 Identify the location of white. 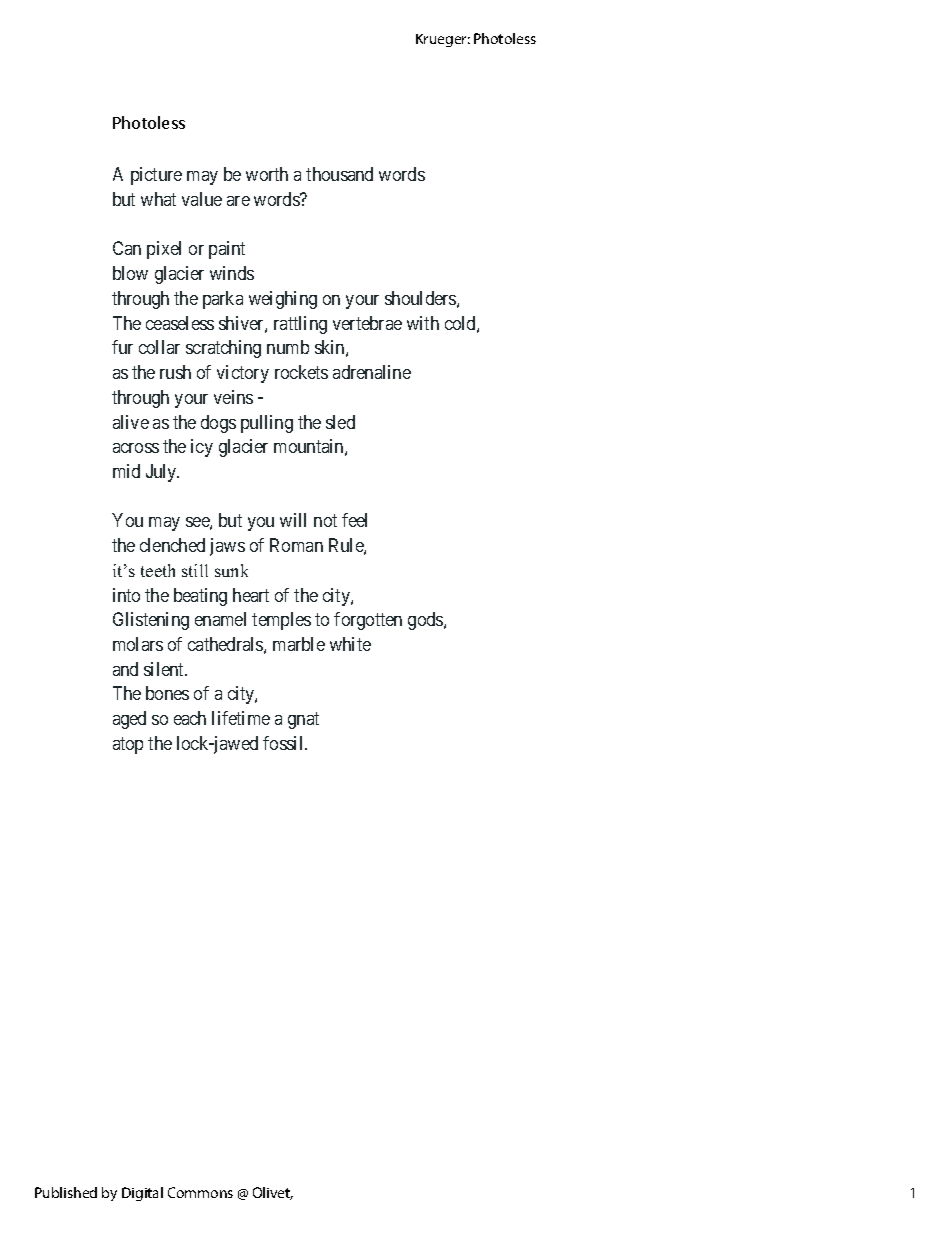
(350, 644).
